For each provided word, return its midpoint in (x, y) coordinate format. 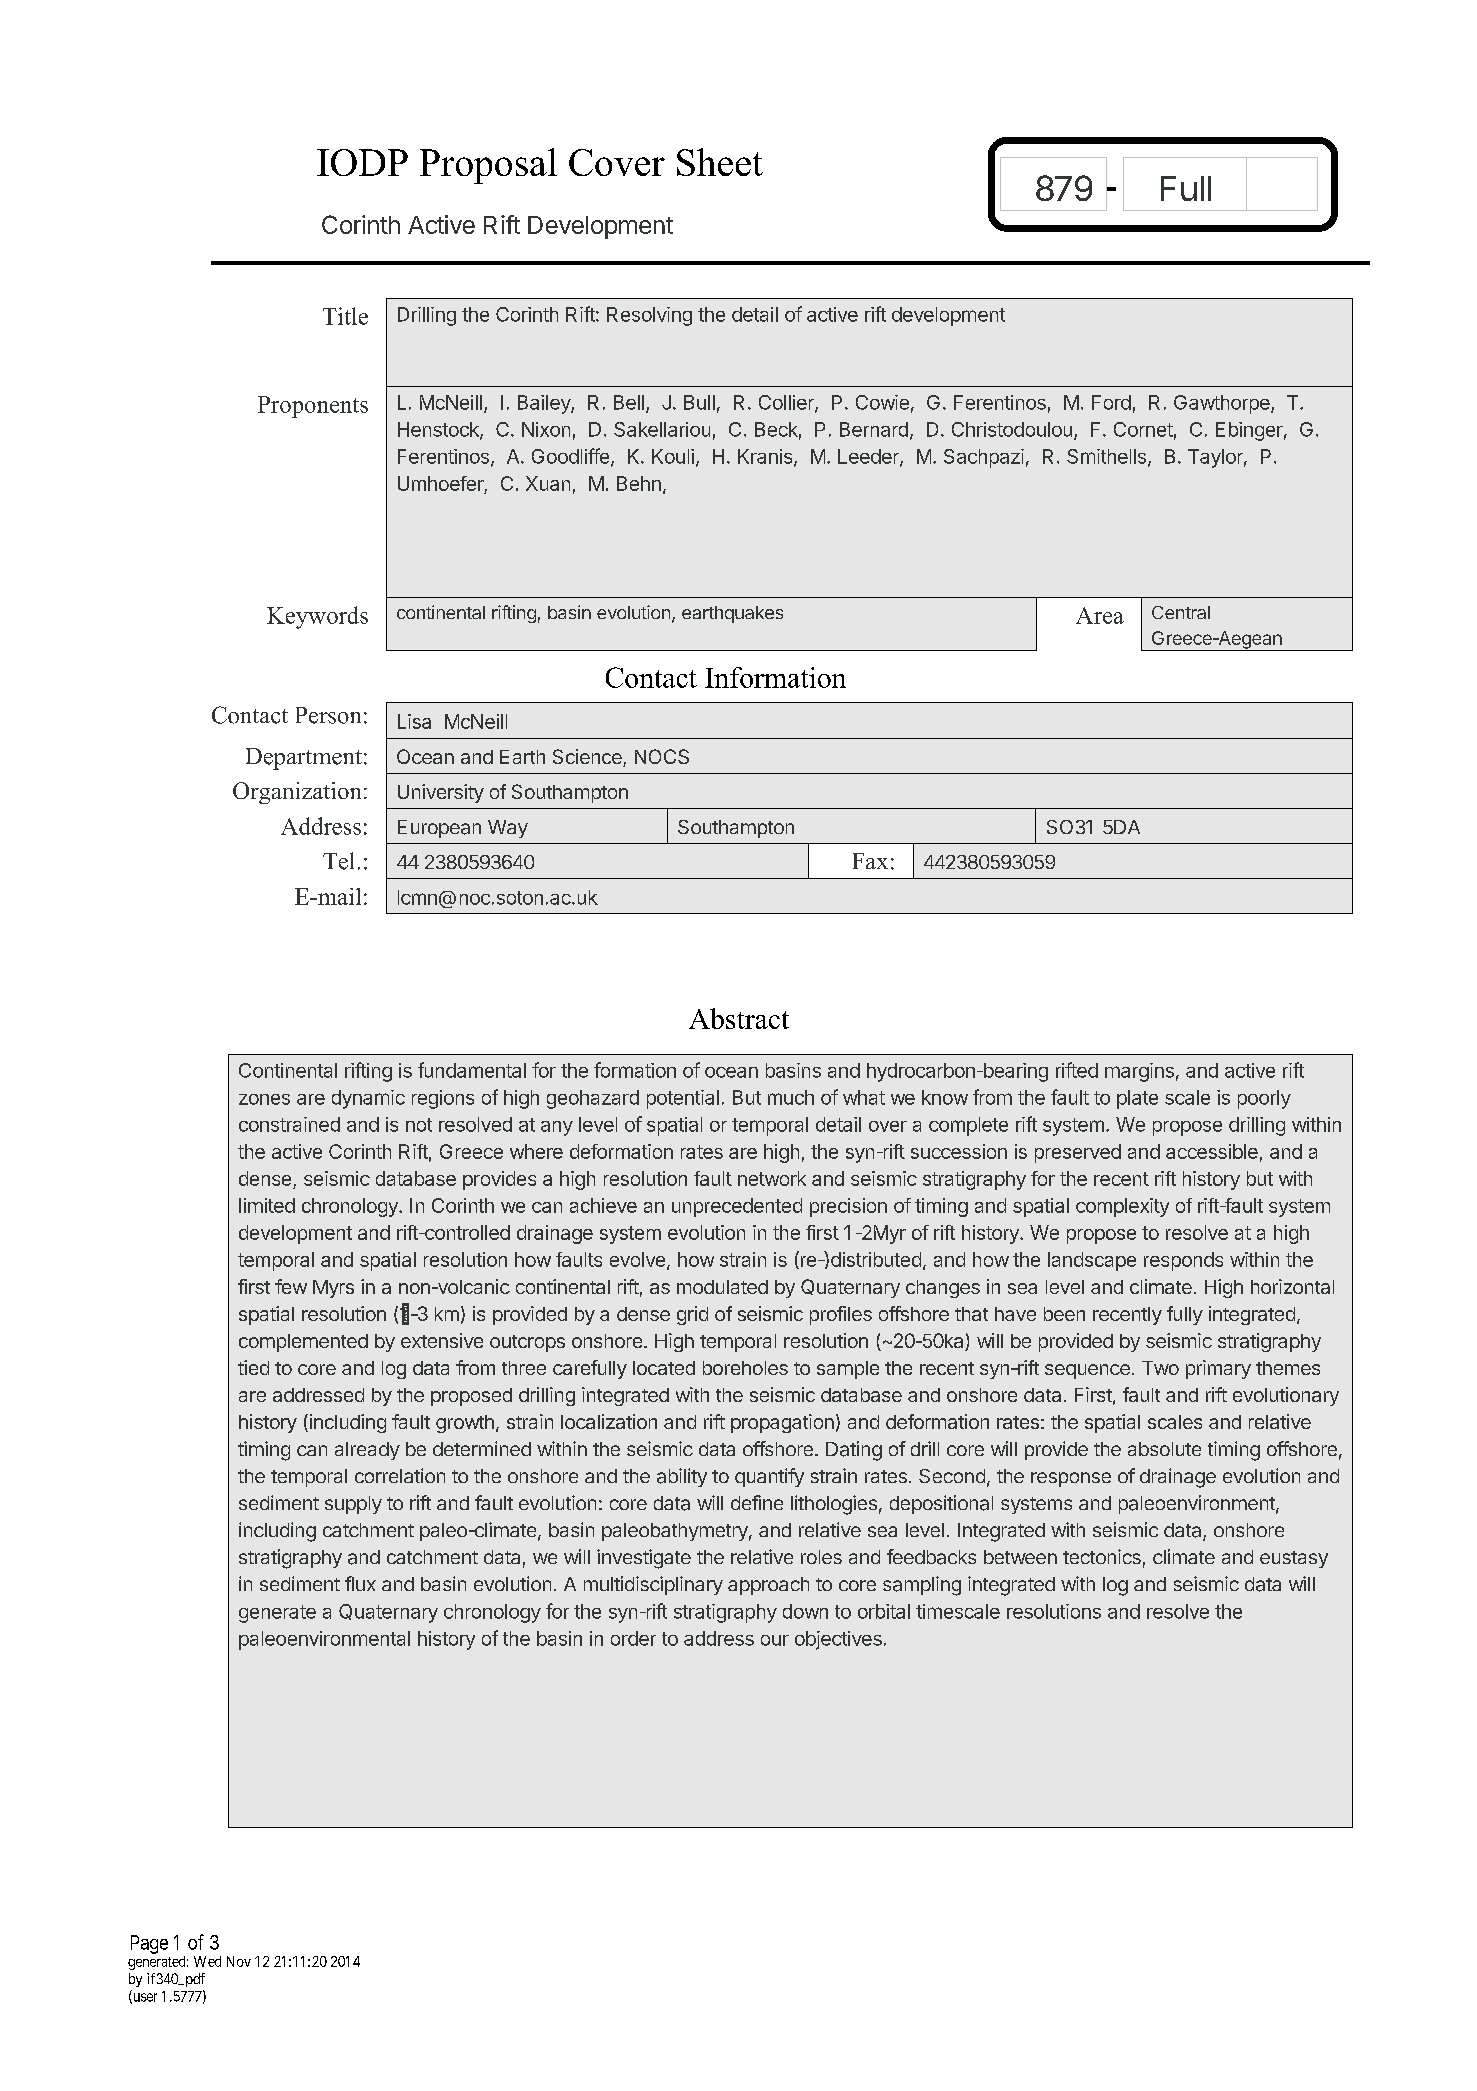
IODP (362, 162)
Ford (1111, 402)
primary (1218, 1369)
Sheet (720, 162)
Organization (297, 793)
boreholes (745, 1368)
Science (588, 758)
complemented (303, 1343)
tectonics (1102, 1556)
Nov (239, 1961)
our (775, 1640)
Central (1181, 612)
